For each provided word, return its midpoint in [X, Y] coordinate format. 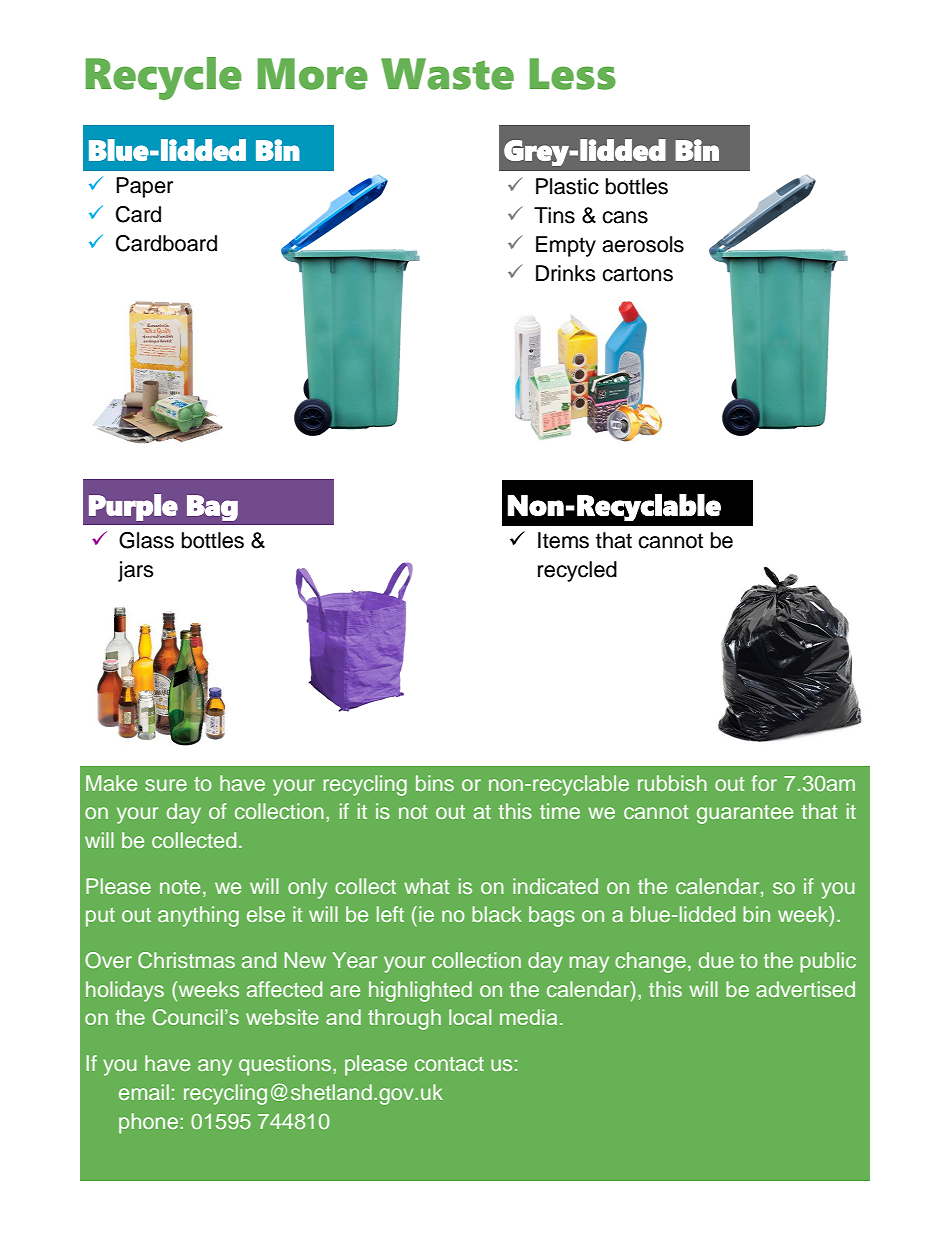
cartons [637, 274]
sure [166, 785]
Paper [144, 187]
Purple [133, 507]
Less [572, 74]
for [764, 783]
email [144, 1092]
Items [563, 540]
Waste [447, 74]
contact [449, 1064]
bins [435, 783]
